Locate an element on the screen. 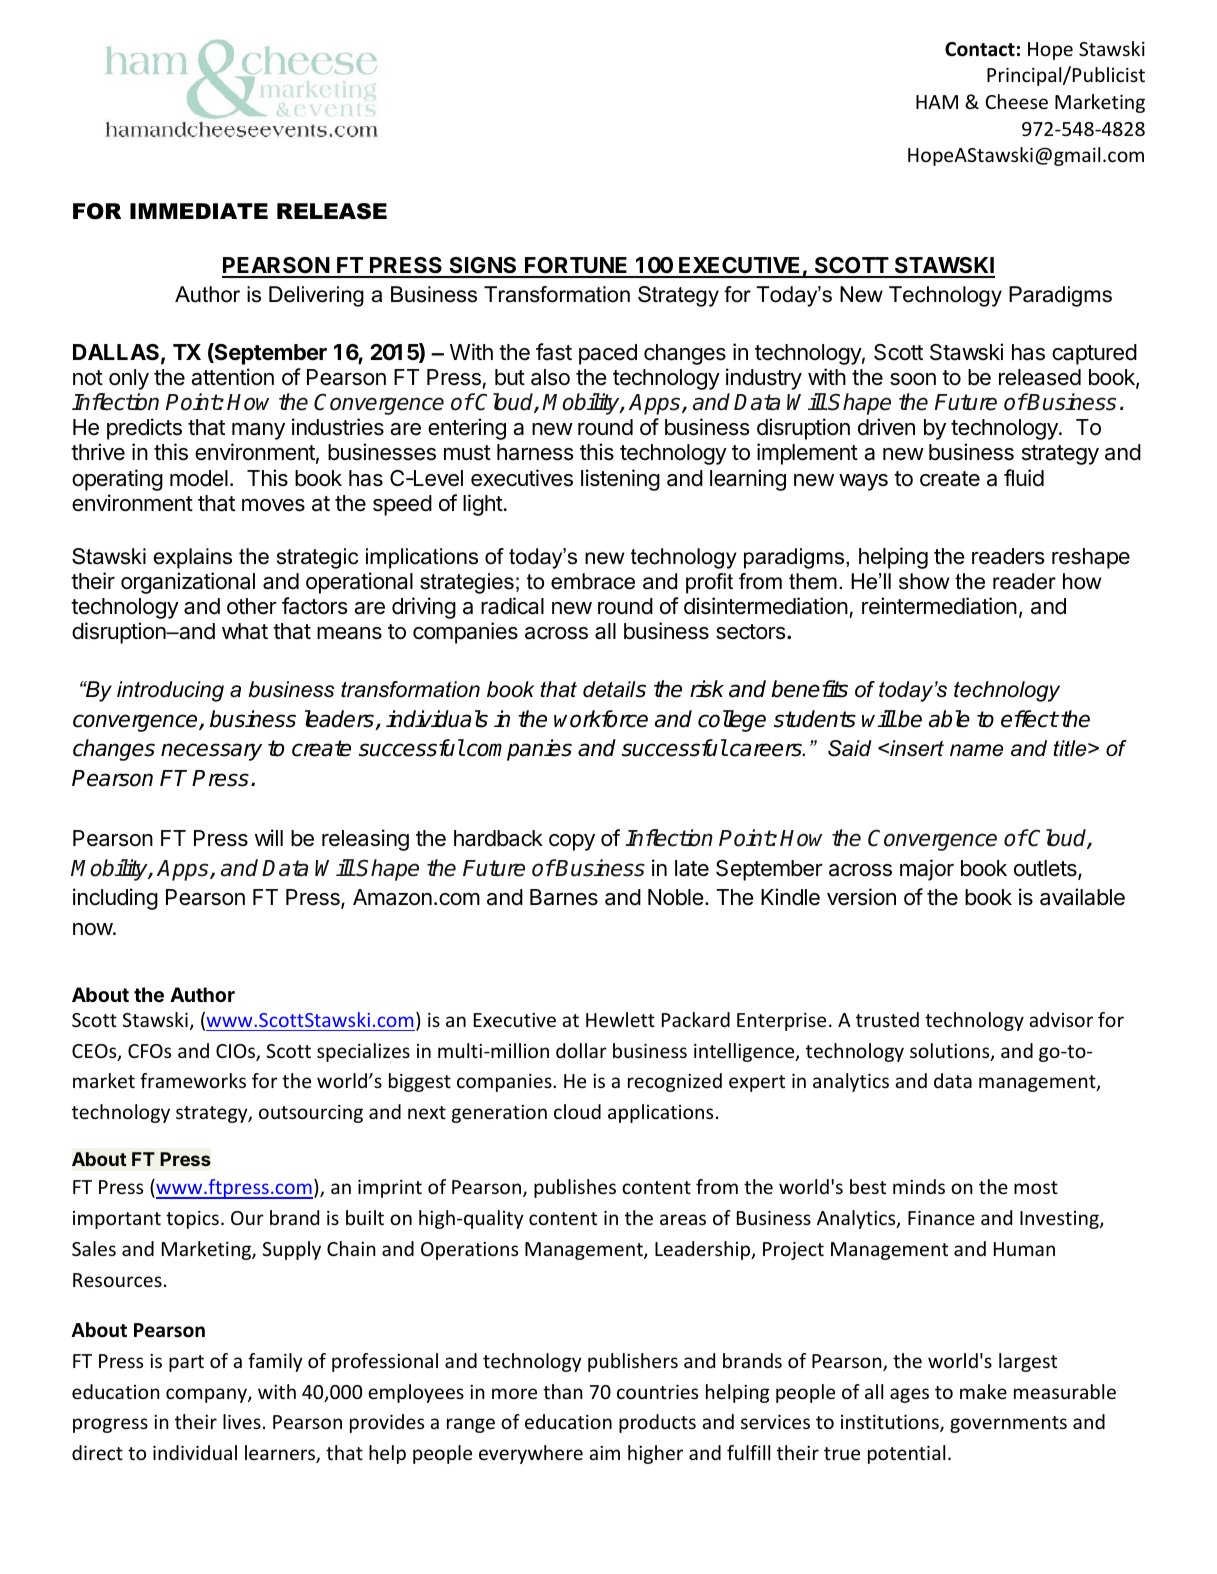 The height and width of the screenshot is (1574, 1217). HAM is located at coordinates (937, 102).
